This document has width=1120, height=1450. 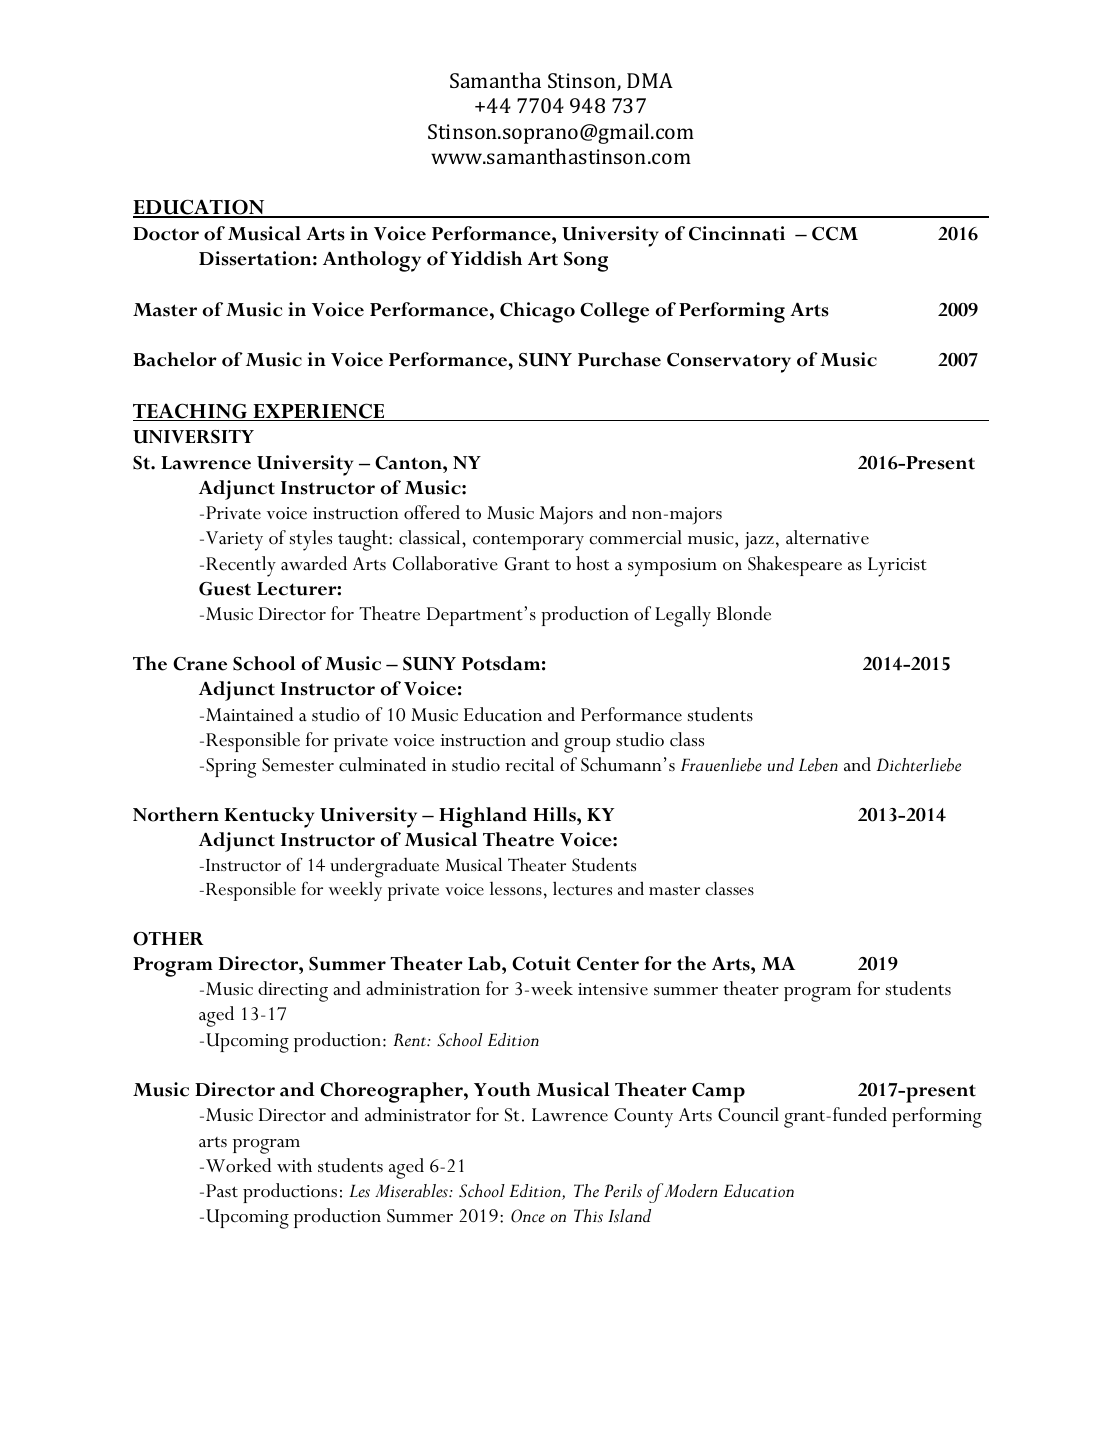 I want to click on DMA, so click(x=650, y=80).
